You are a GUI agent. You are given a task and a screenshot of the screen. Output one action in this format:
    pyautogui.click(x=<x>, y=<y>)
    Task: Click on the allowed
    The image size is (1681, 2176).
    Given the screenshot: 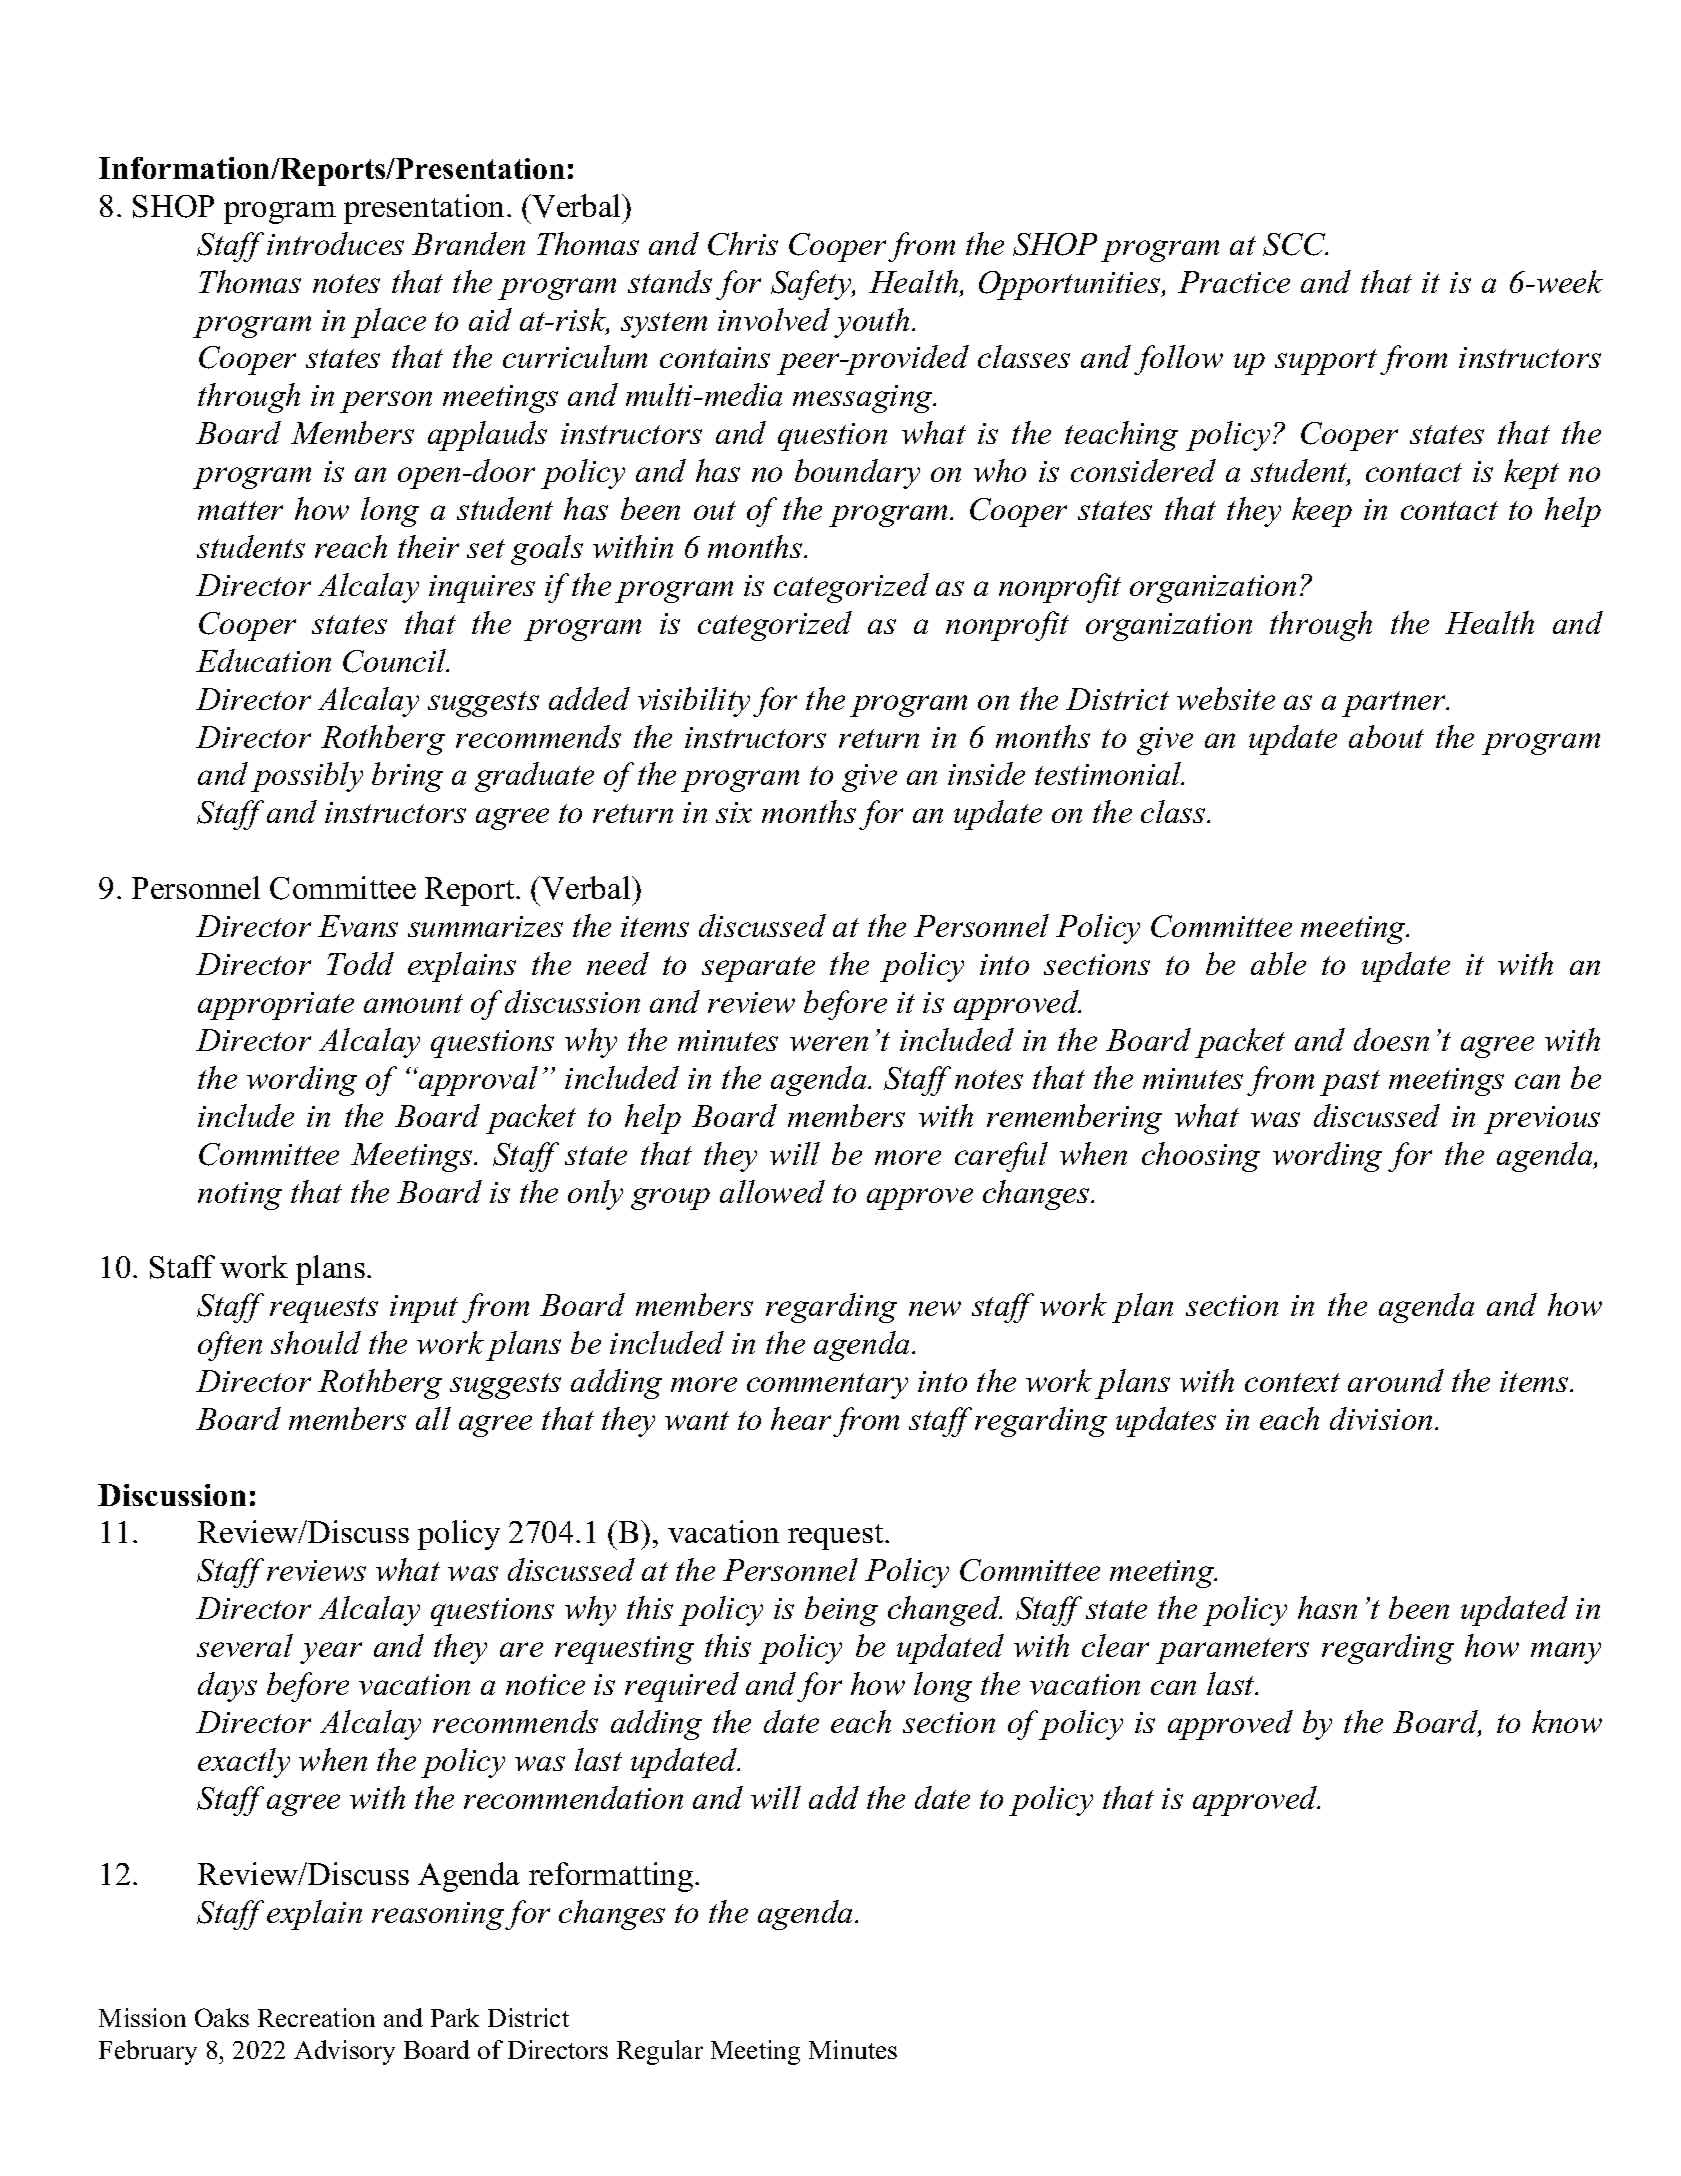 What is the action you would take?
    pyautogui.click(x=772, y=1191)
